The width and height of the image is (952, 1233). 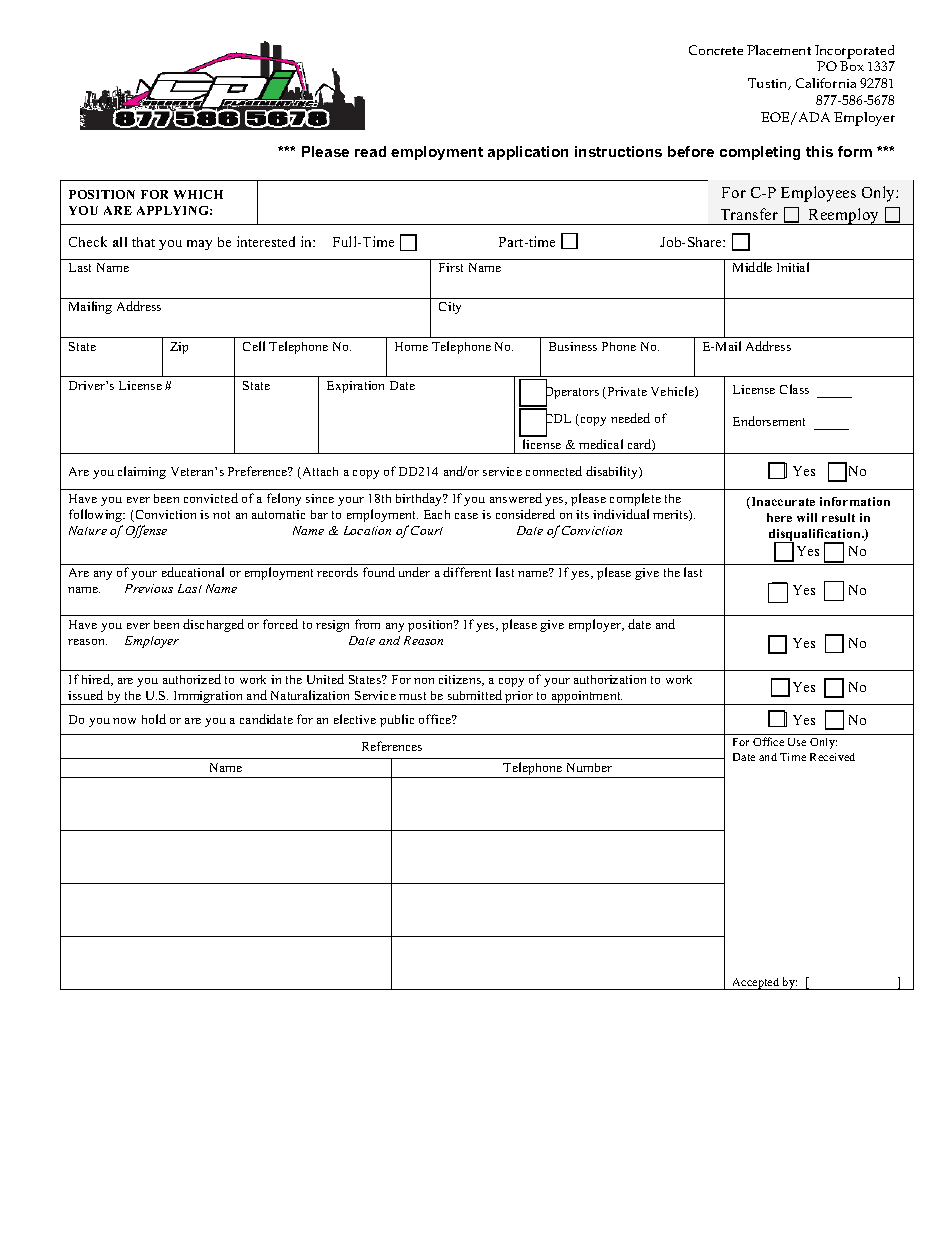 What do you see at coordinates (198, 194) in the image?
I see `WHICH` at bounding box center [198, 194].
